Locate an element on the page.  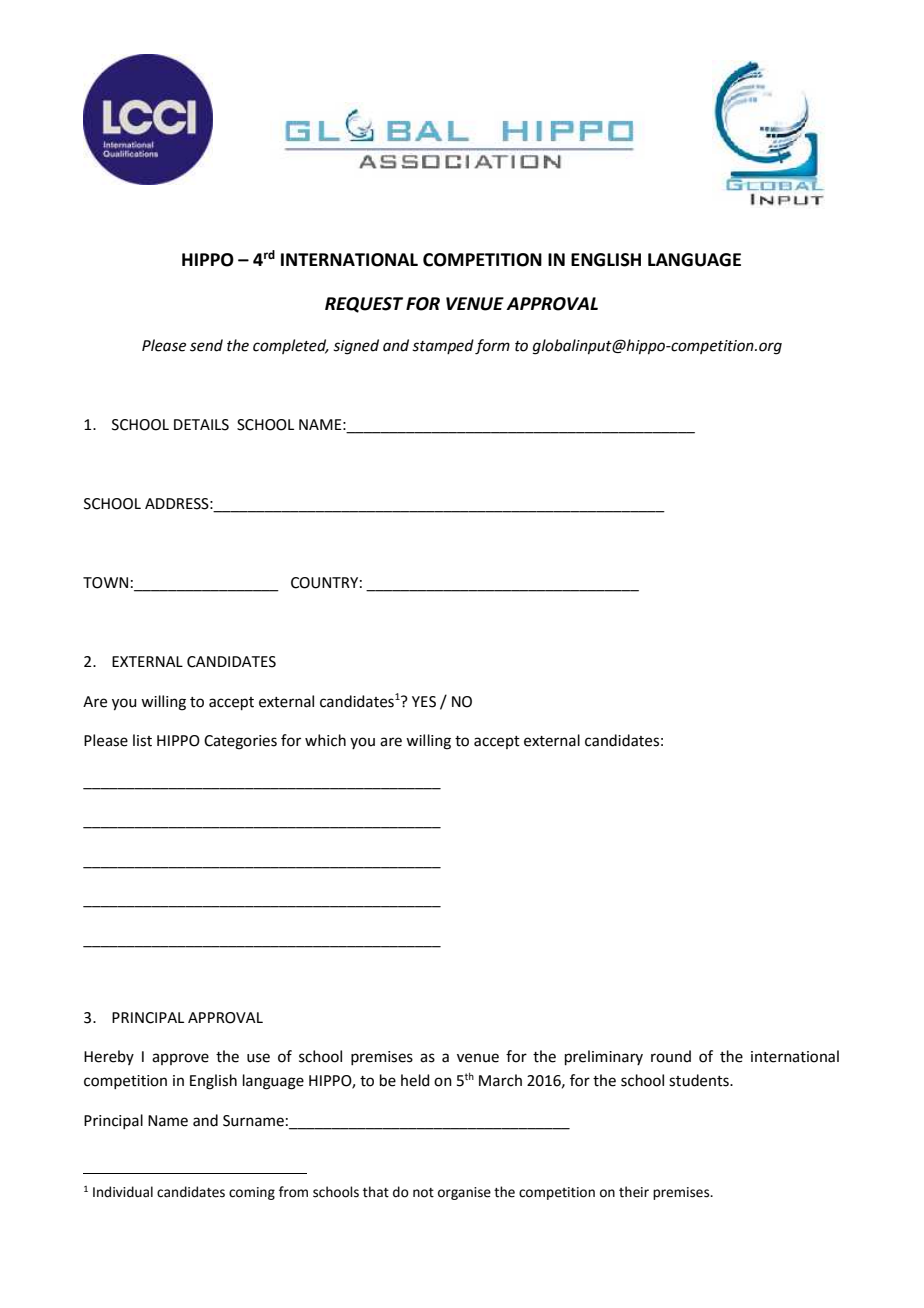
Categories is located at coordinates (240, 742).
